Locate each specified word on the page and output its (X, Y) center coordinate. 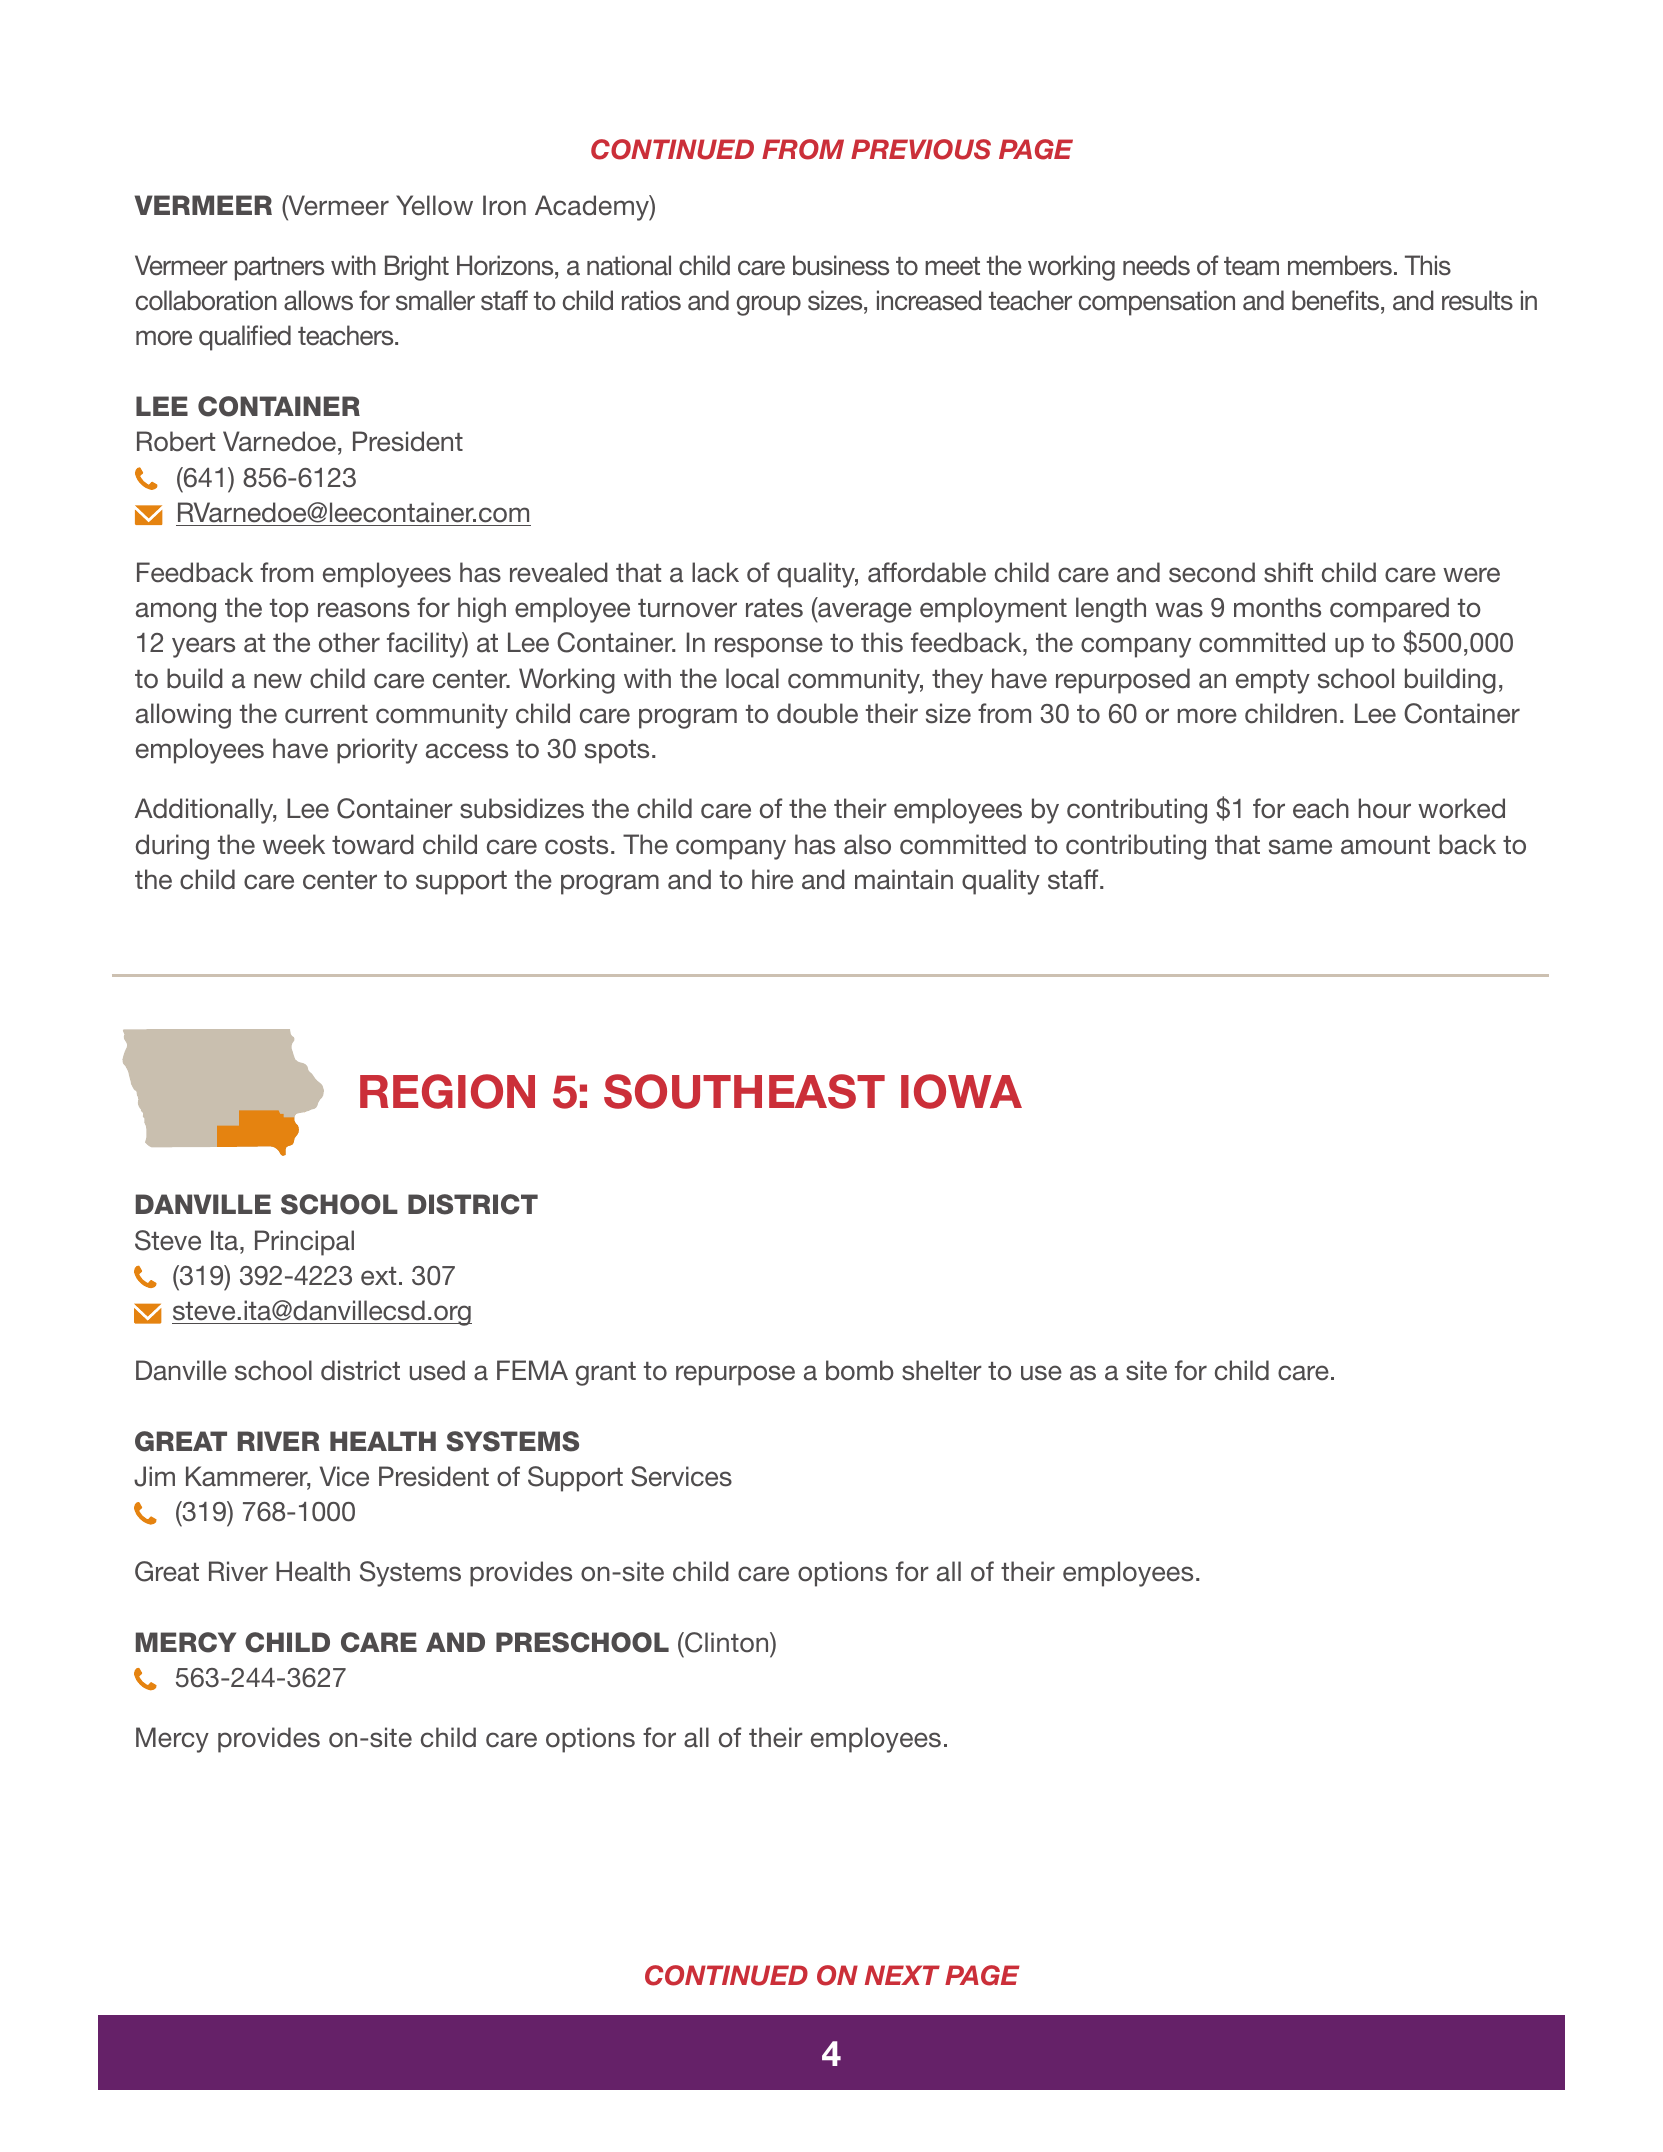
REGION (447, 1091)
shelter (942, 1370)
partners (279, 269)
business (841, 265)
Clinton (727, 1642)
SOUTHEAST (744, 1091)
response (769, 647)
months (1277, 607)
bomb (860, 1370)
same (1300, 847)
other (349, 642)
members (1340, 265)
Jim (154, 1476)
